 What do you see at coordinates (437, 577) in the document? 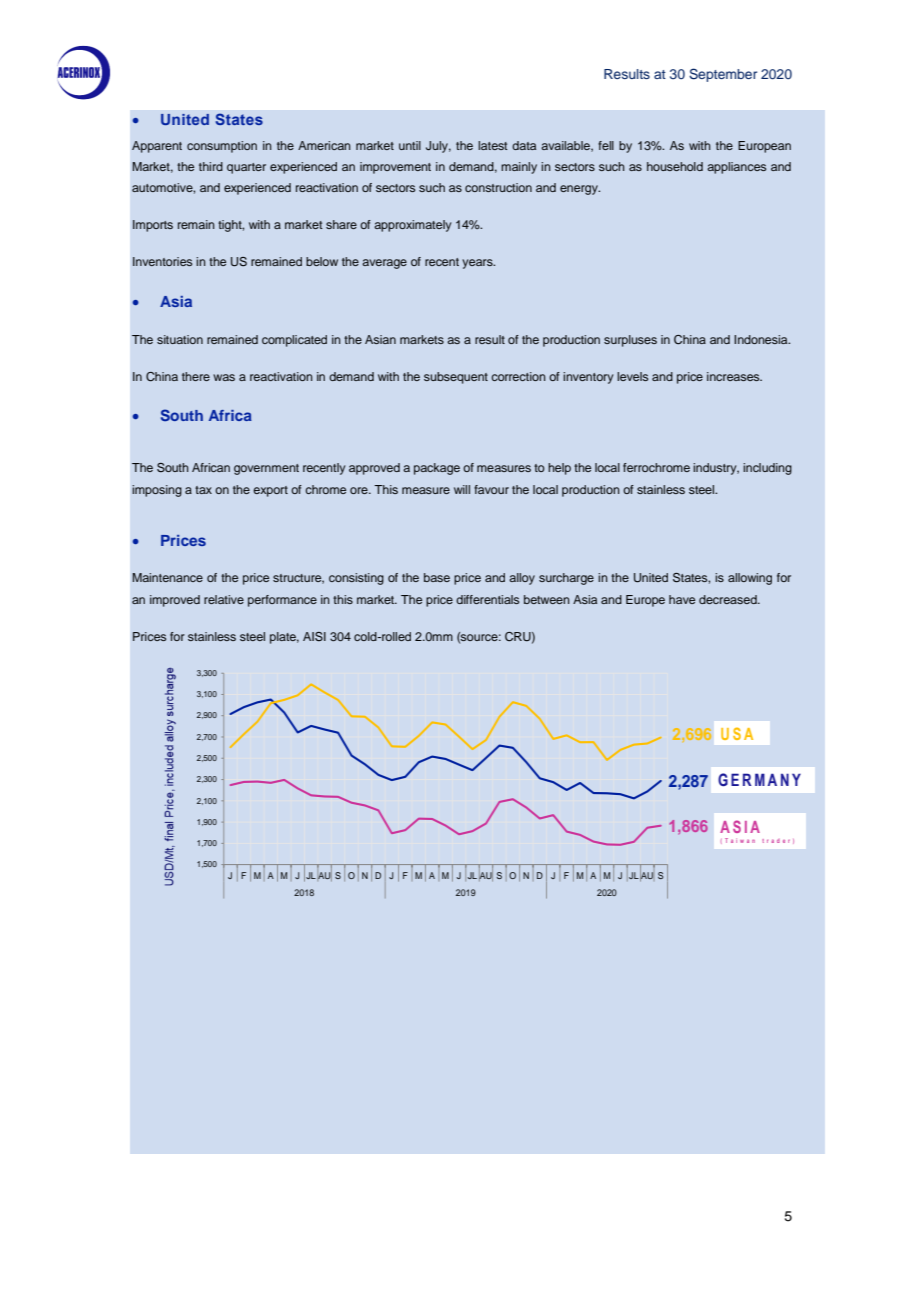
I see `base` at bounding box center [437, 577].
